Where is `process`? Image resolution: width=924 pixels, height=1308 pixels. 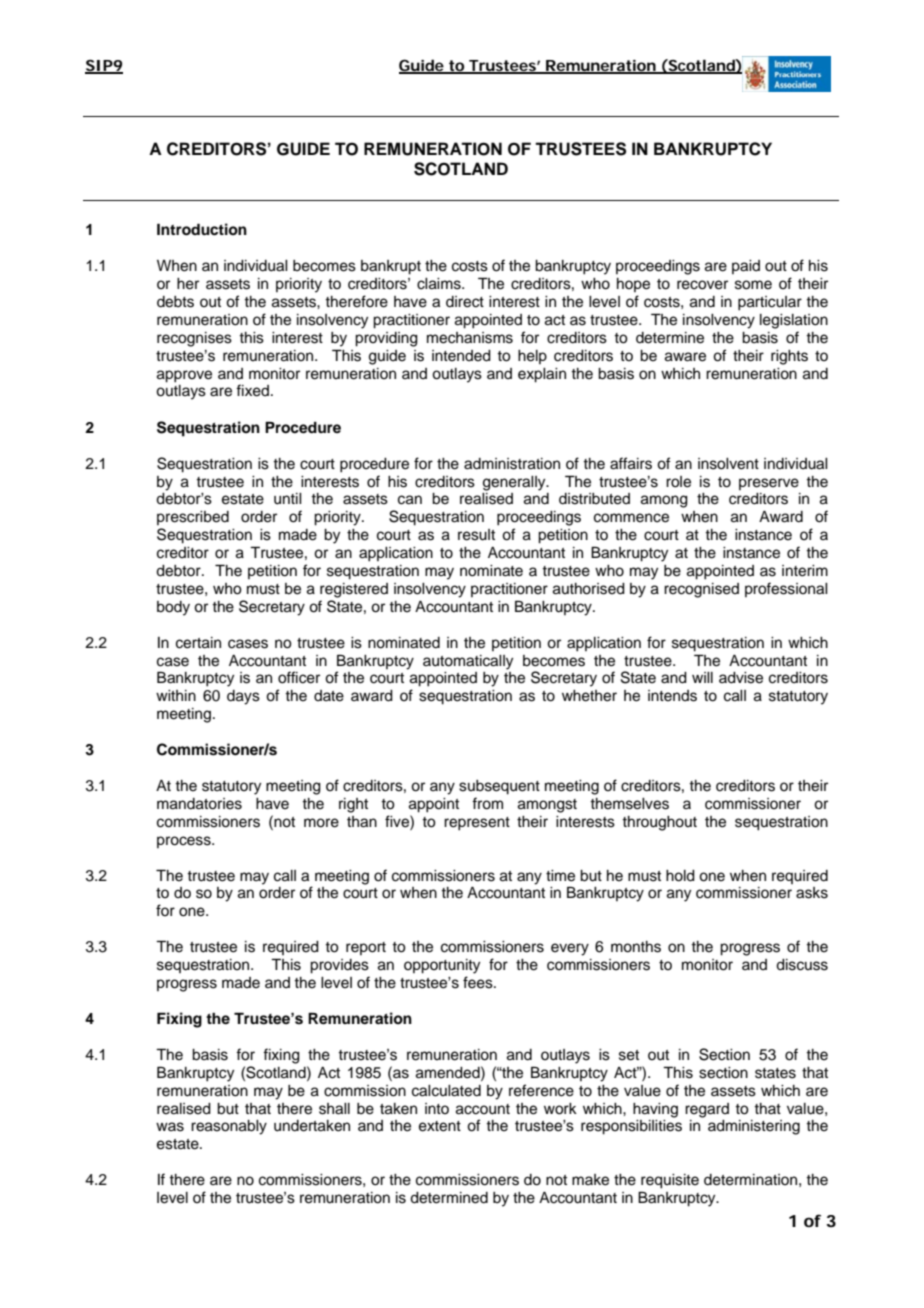
process is located at coordinates (185, 842).
